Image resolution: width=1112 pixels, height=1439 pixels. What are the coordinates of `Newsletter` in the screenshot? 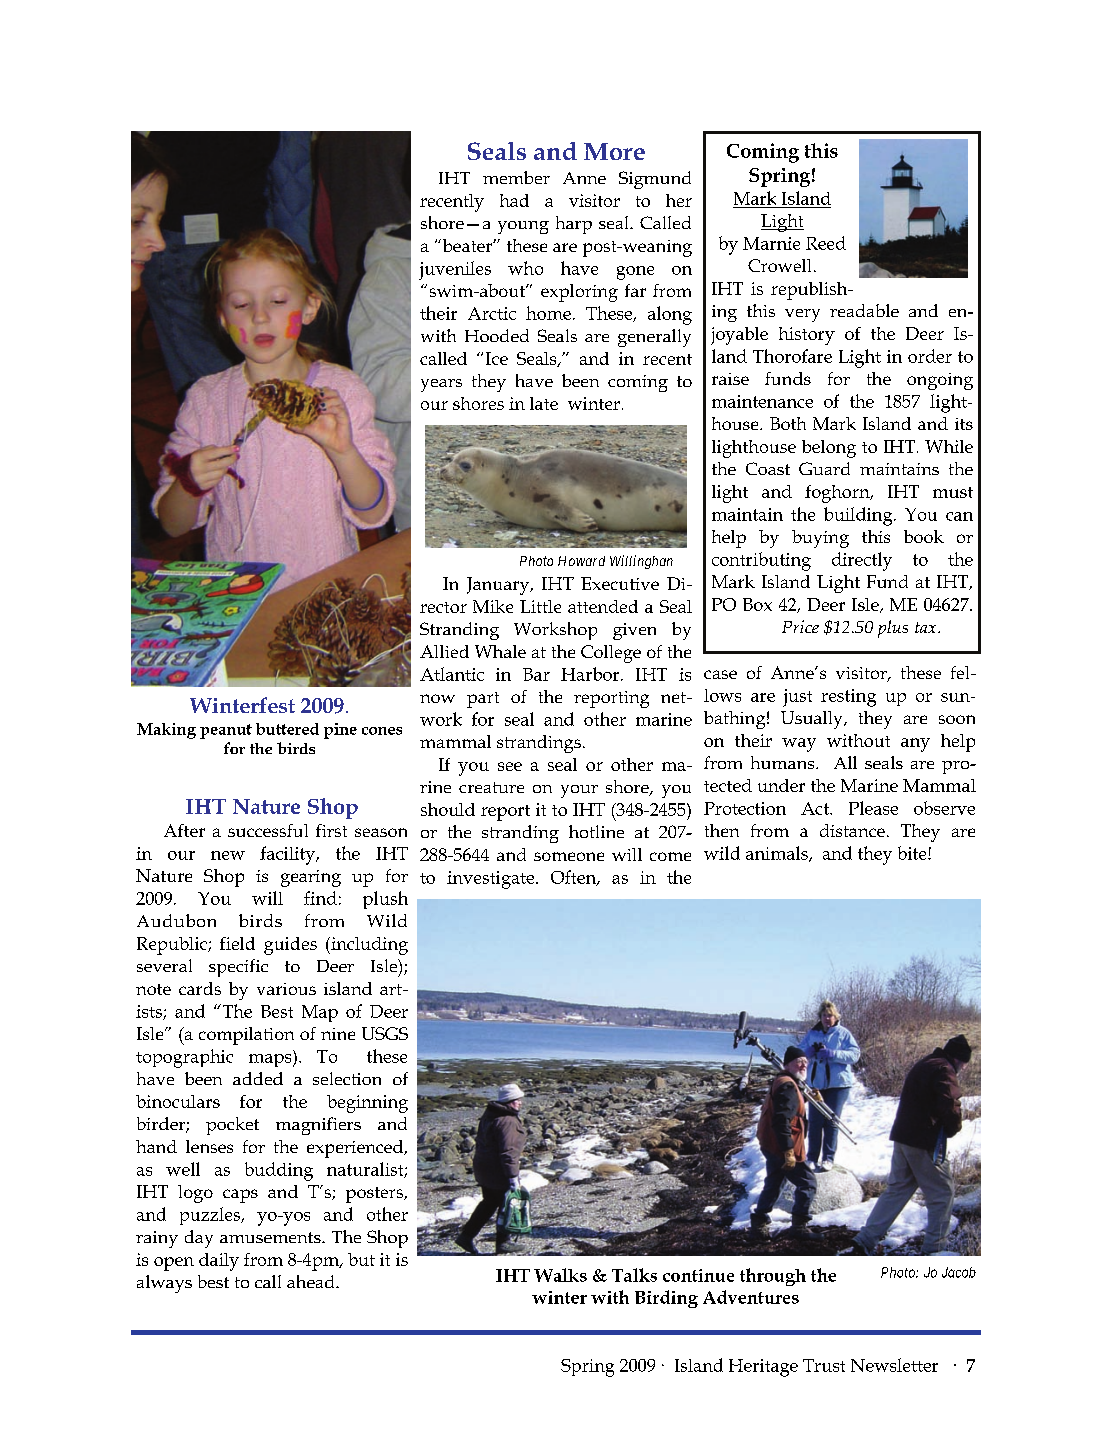 It's located at (894, 1365).
